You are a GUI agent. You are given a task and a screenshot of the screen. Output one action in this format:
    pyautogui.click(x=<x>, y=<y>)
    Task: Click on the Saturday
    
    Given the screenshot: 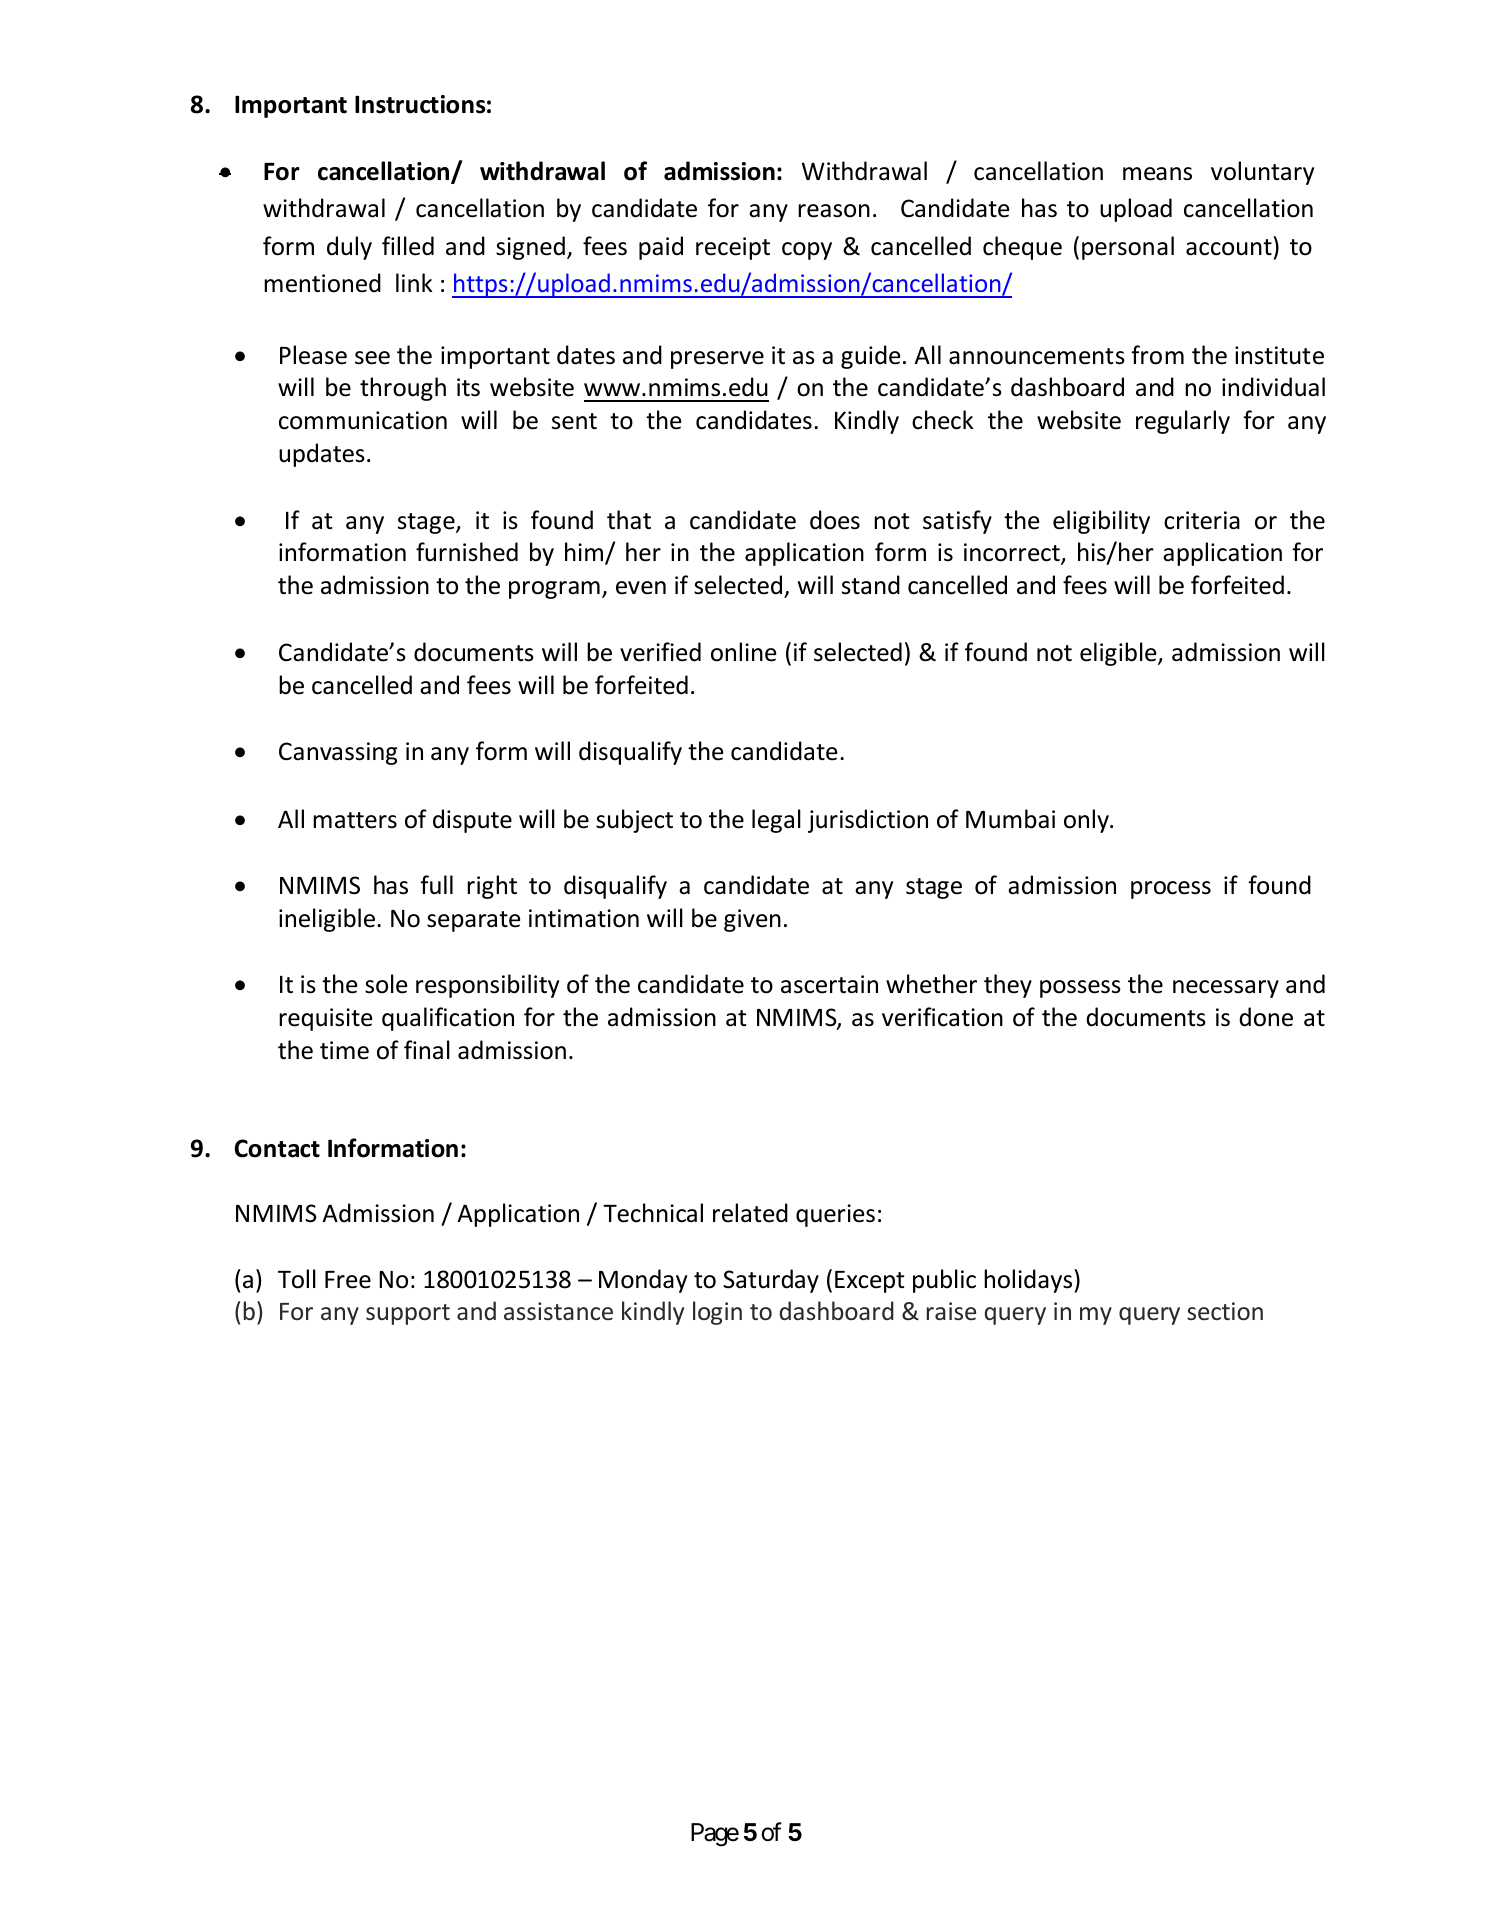 What is the action you would take?
    pyautogui.click(x=771, y=1281)
